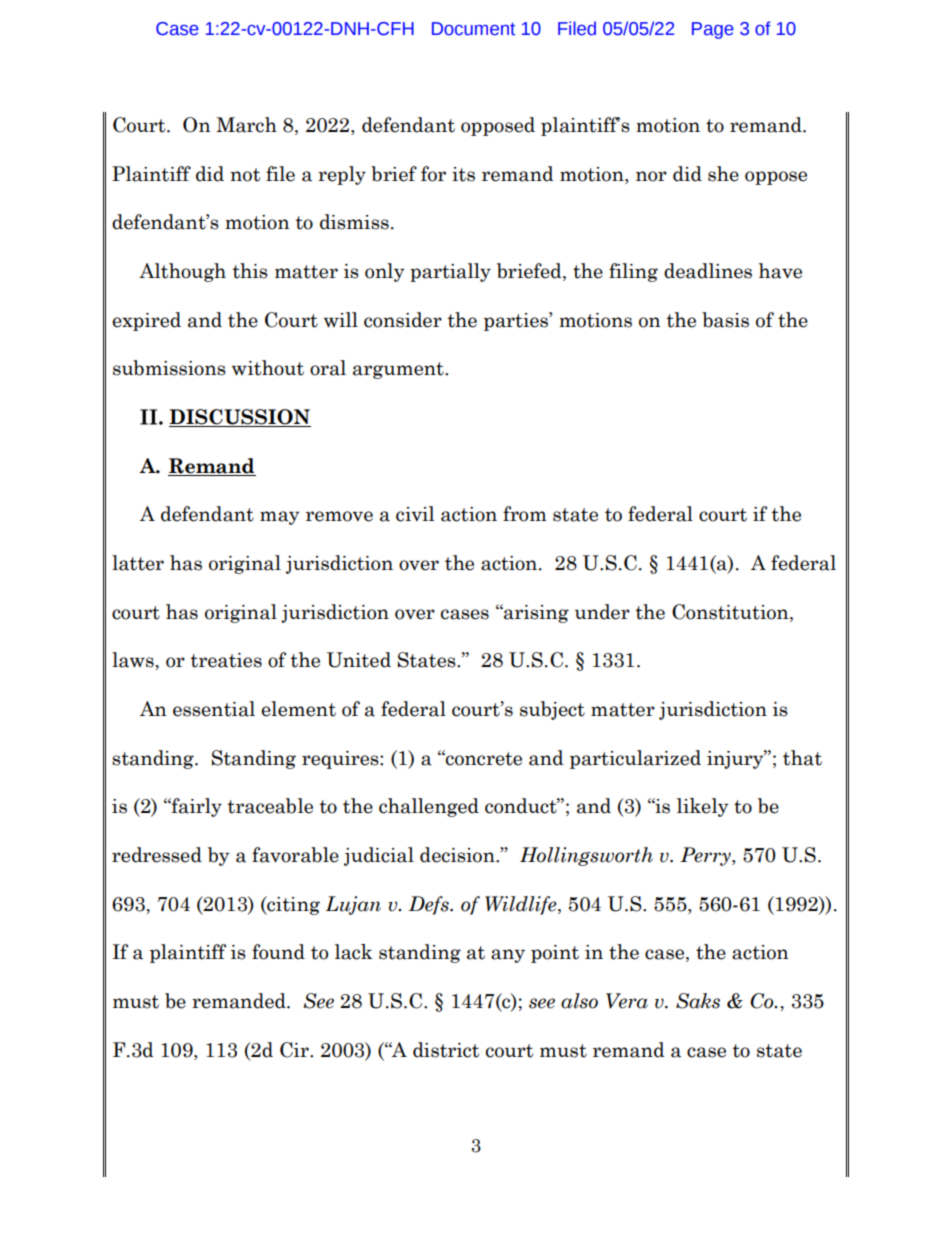 The height and width of the document is (1233, 952). I want to click on challenged, so click(429, 807).
